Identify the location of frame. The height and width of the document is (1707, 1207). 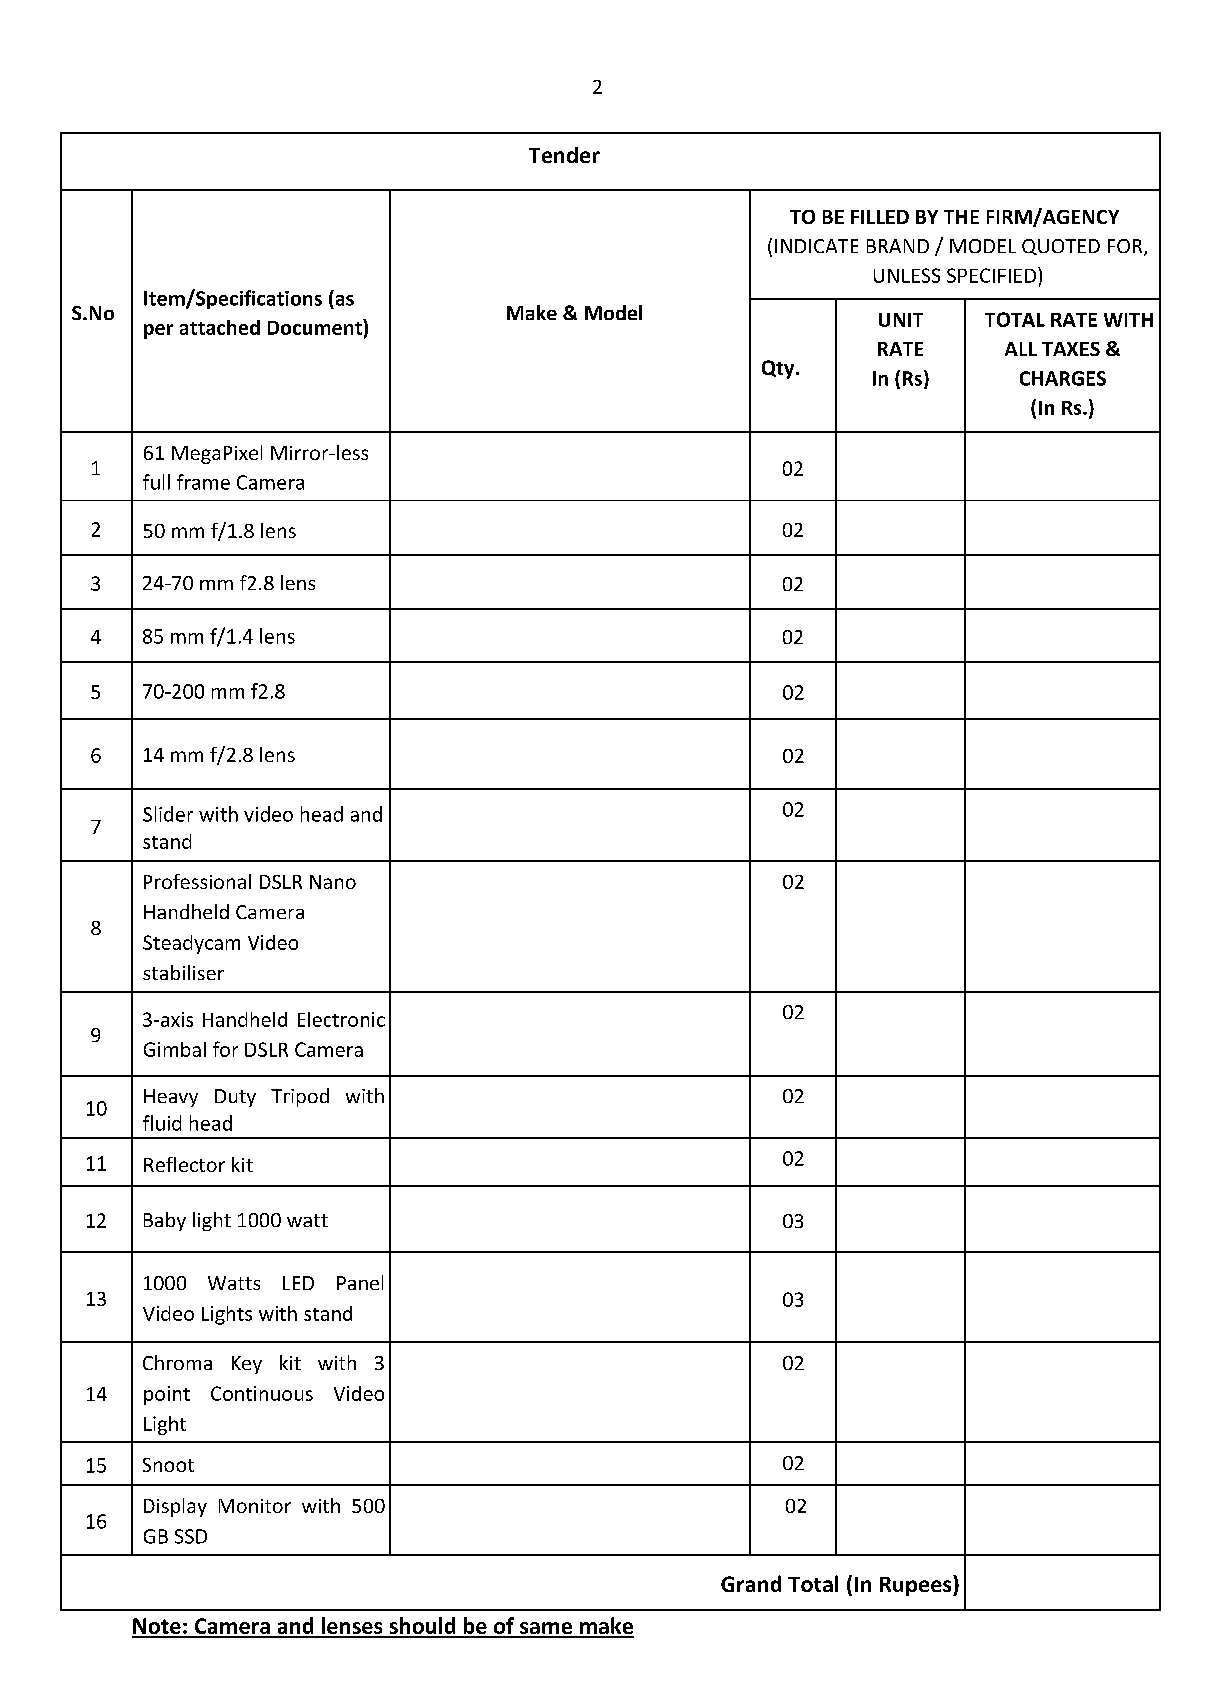
(203, 482).
